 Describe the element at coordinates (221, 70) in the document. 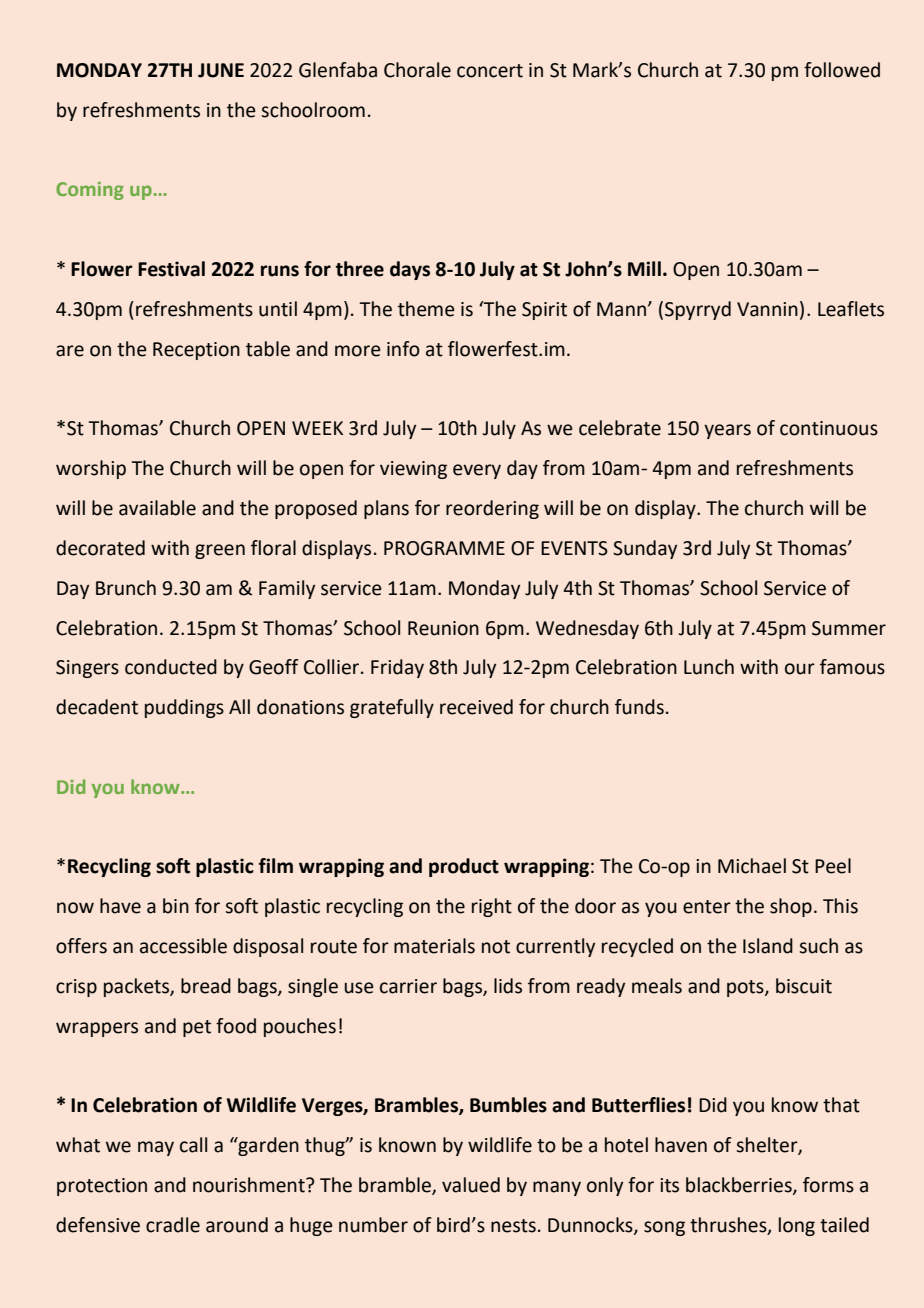

I see `JUNE` at that location.
